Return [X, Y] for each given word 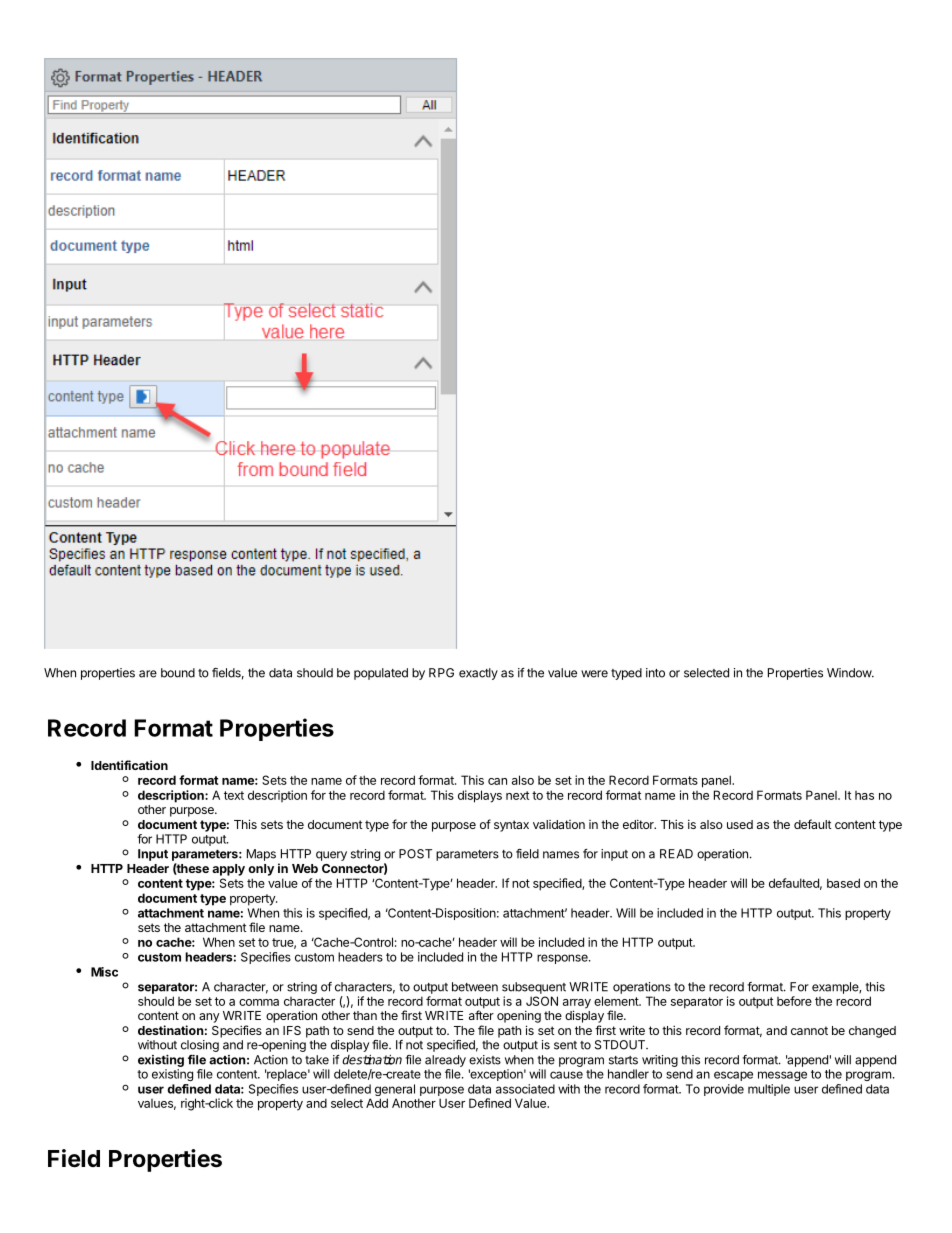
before [794, 1001]
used [740, 824]
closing [200, 1046]
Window [850, 673]
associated [525, 1089]
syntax [511, 826]
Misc [104, 972]
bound [178, 673]
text [234, 795]
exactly [478, 674]
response [563, 959]
